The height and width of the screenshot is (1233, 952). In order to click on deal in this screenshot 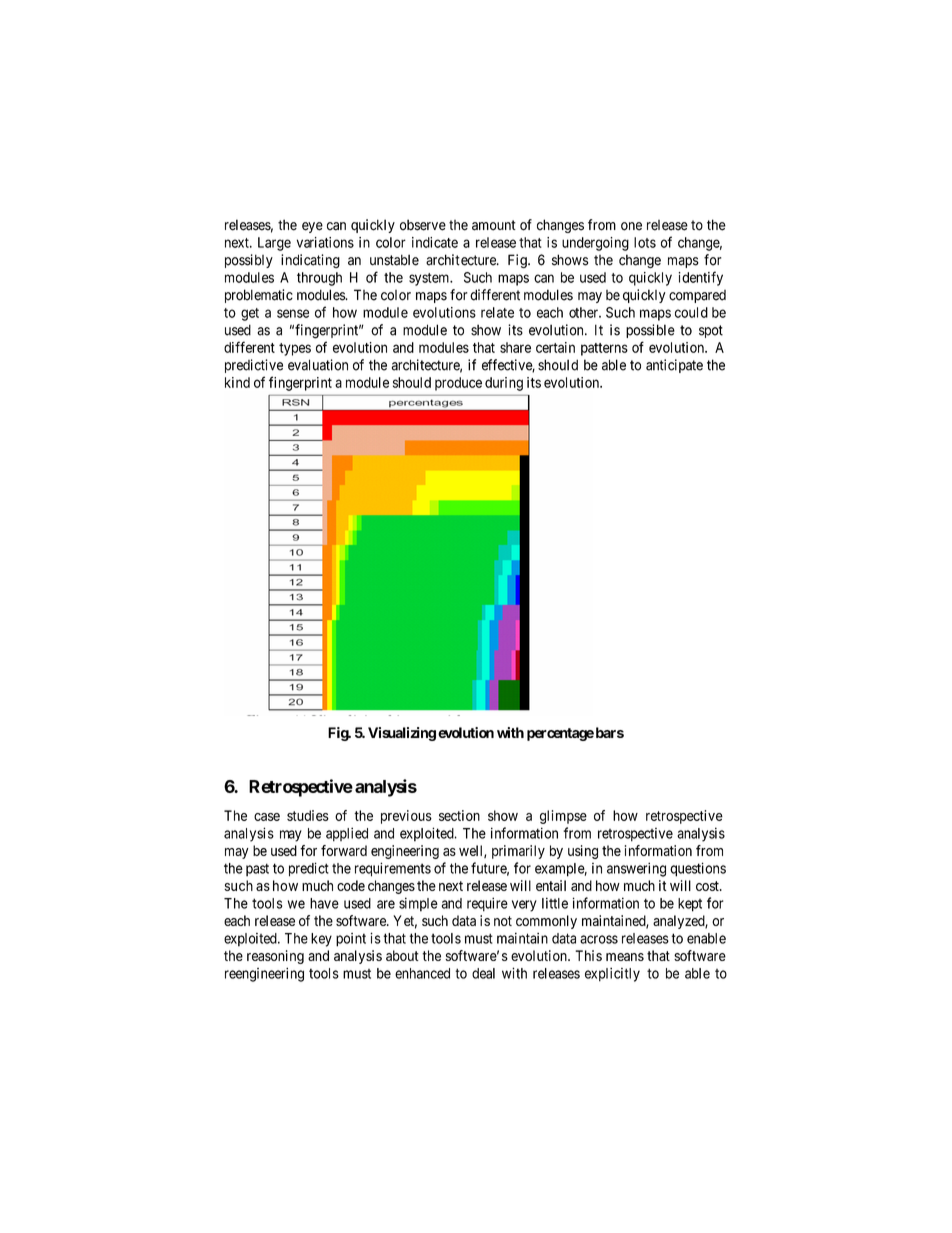, I will do `click(483, 973)`.
